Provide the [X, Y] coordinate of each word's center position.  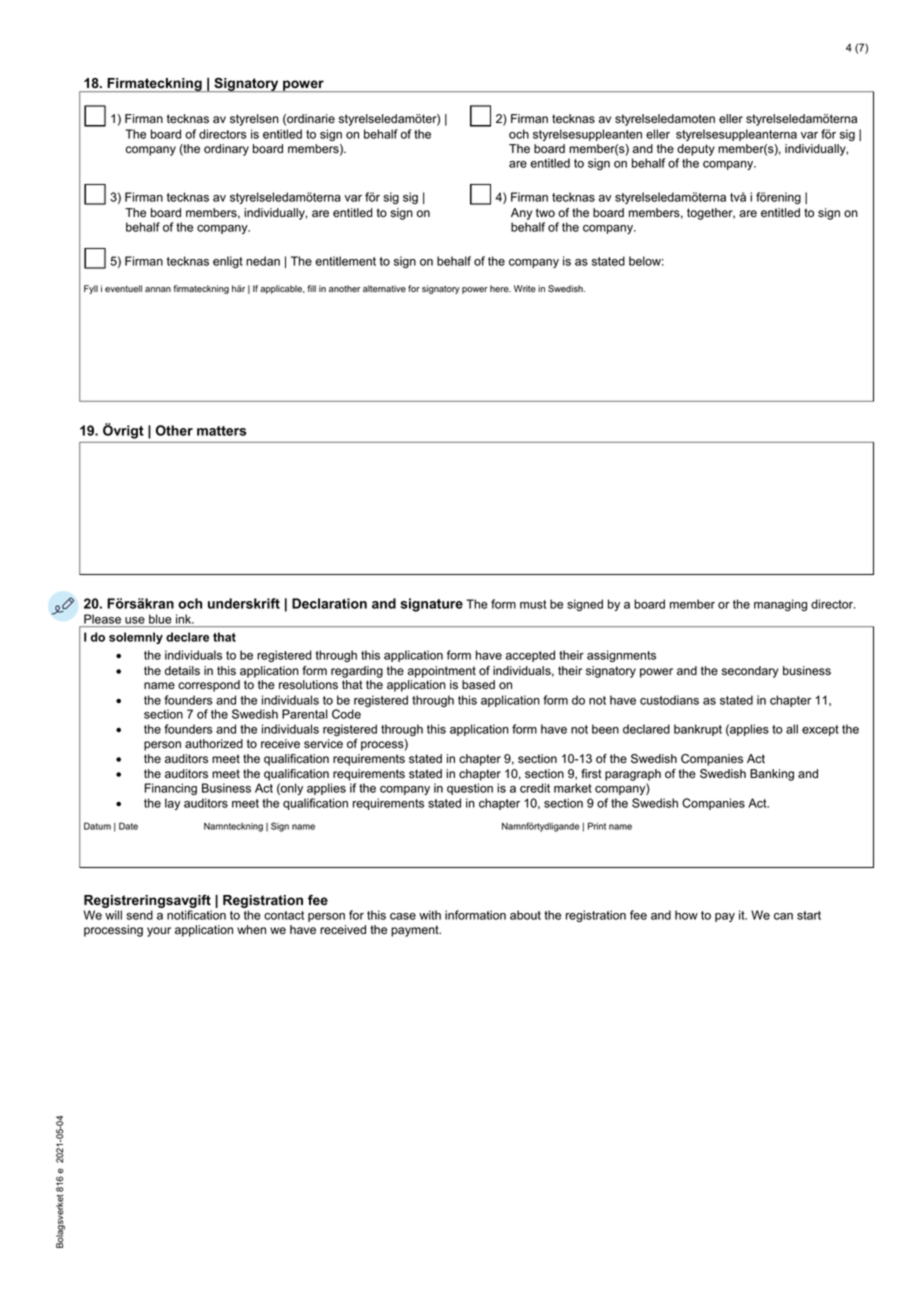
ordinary [226, 150]
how [686, 915]
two [545, 213]
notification [196, 915]
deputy [696, 150]
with [430, 915]
